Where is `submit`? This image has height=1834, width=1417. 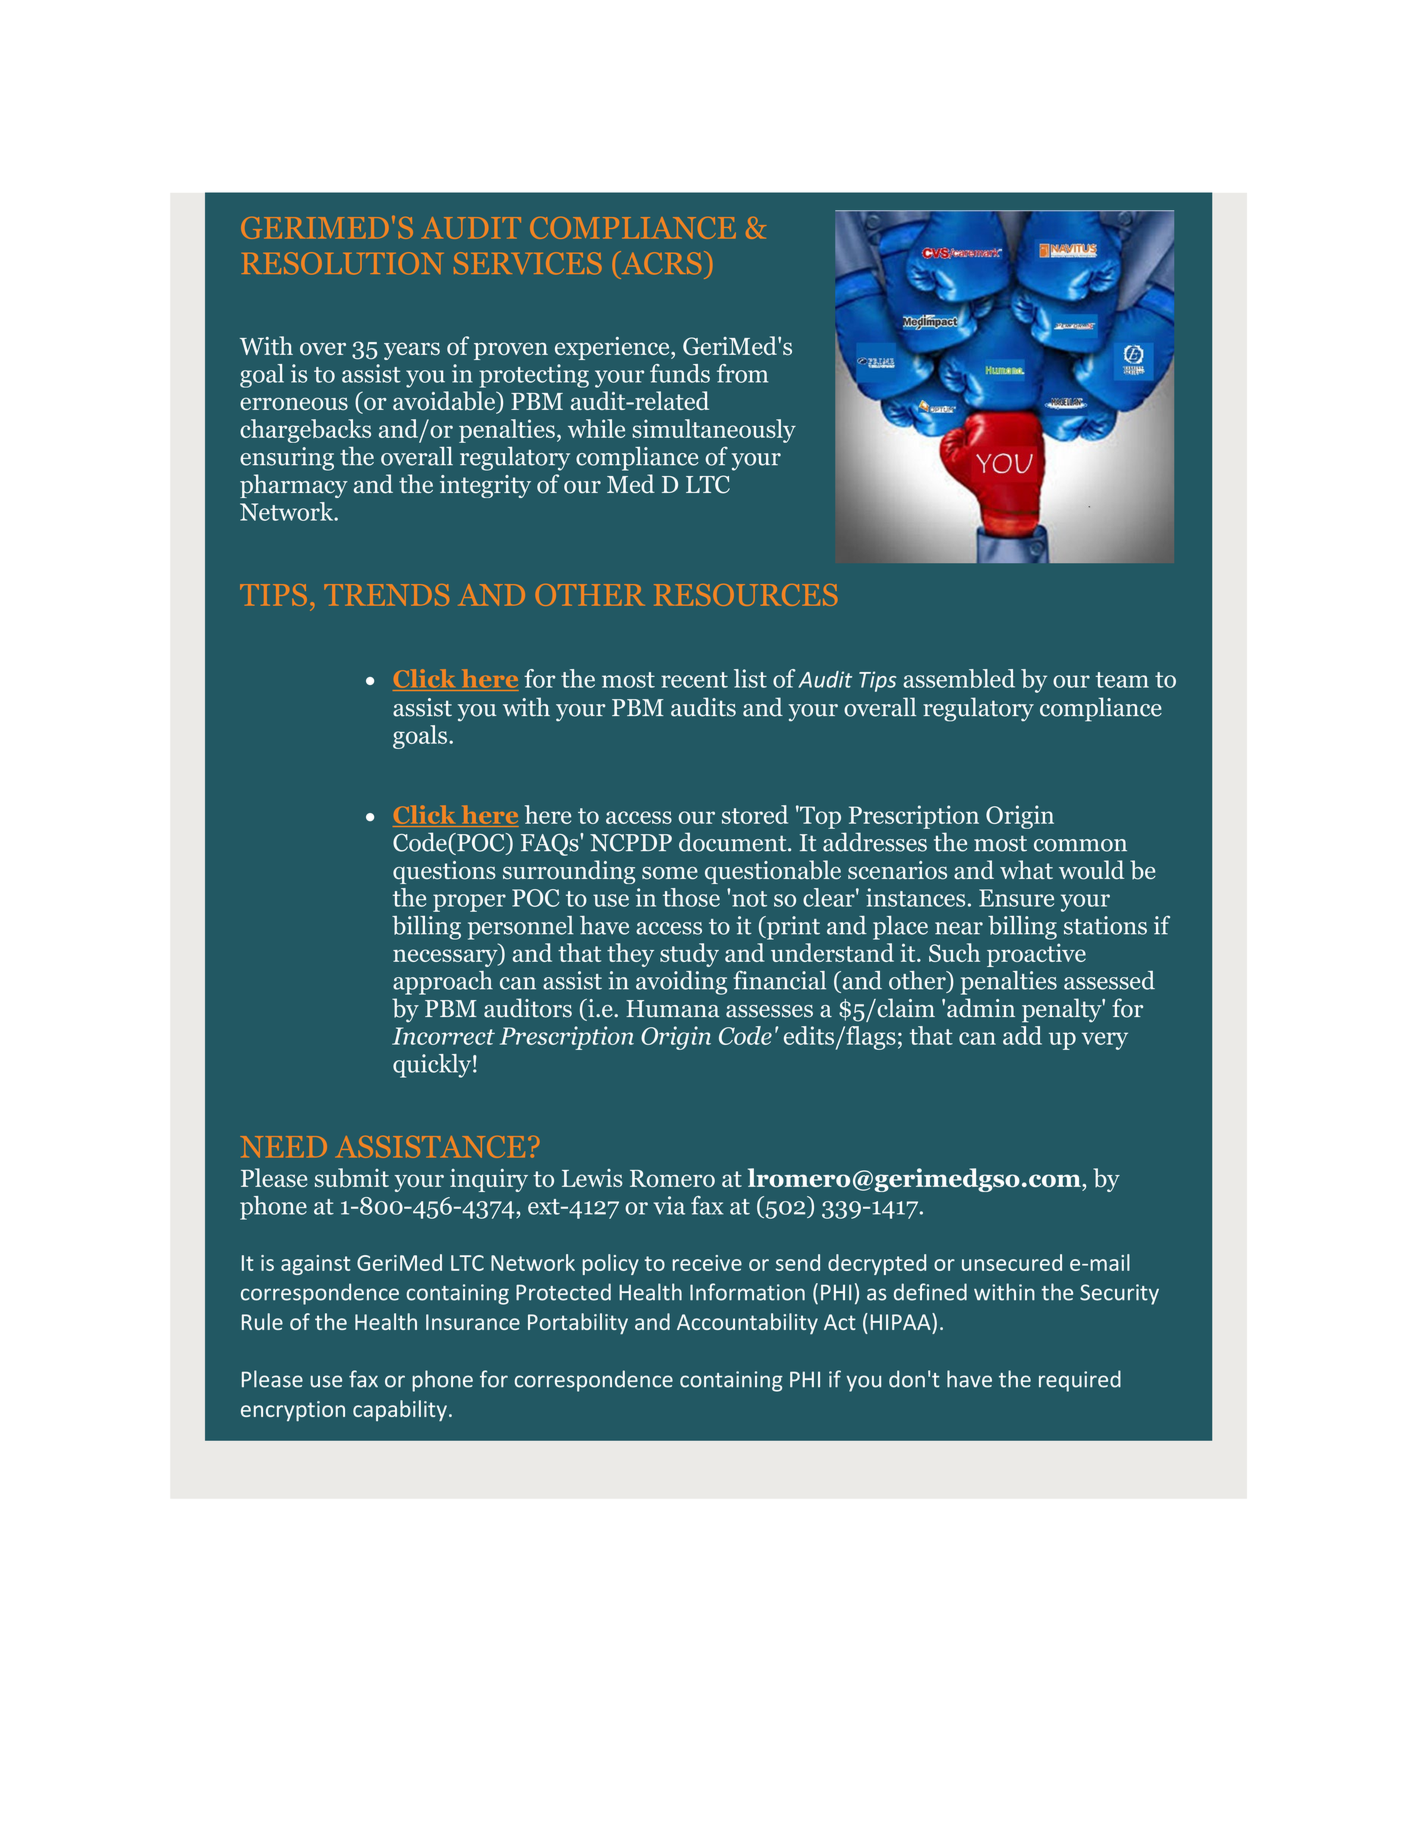 submit is located at coordinates (352, 1177).
